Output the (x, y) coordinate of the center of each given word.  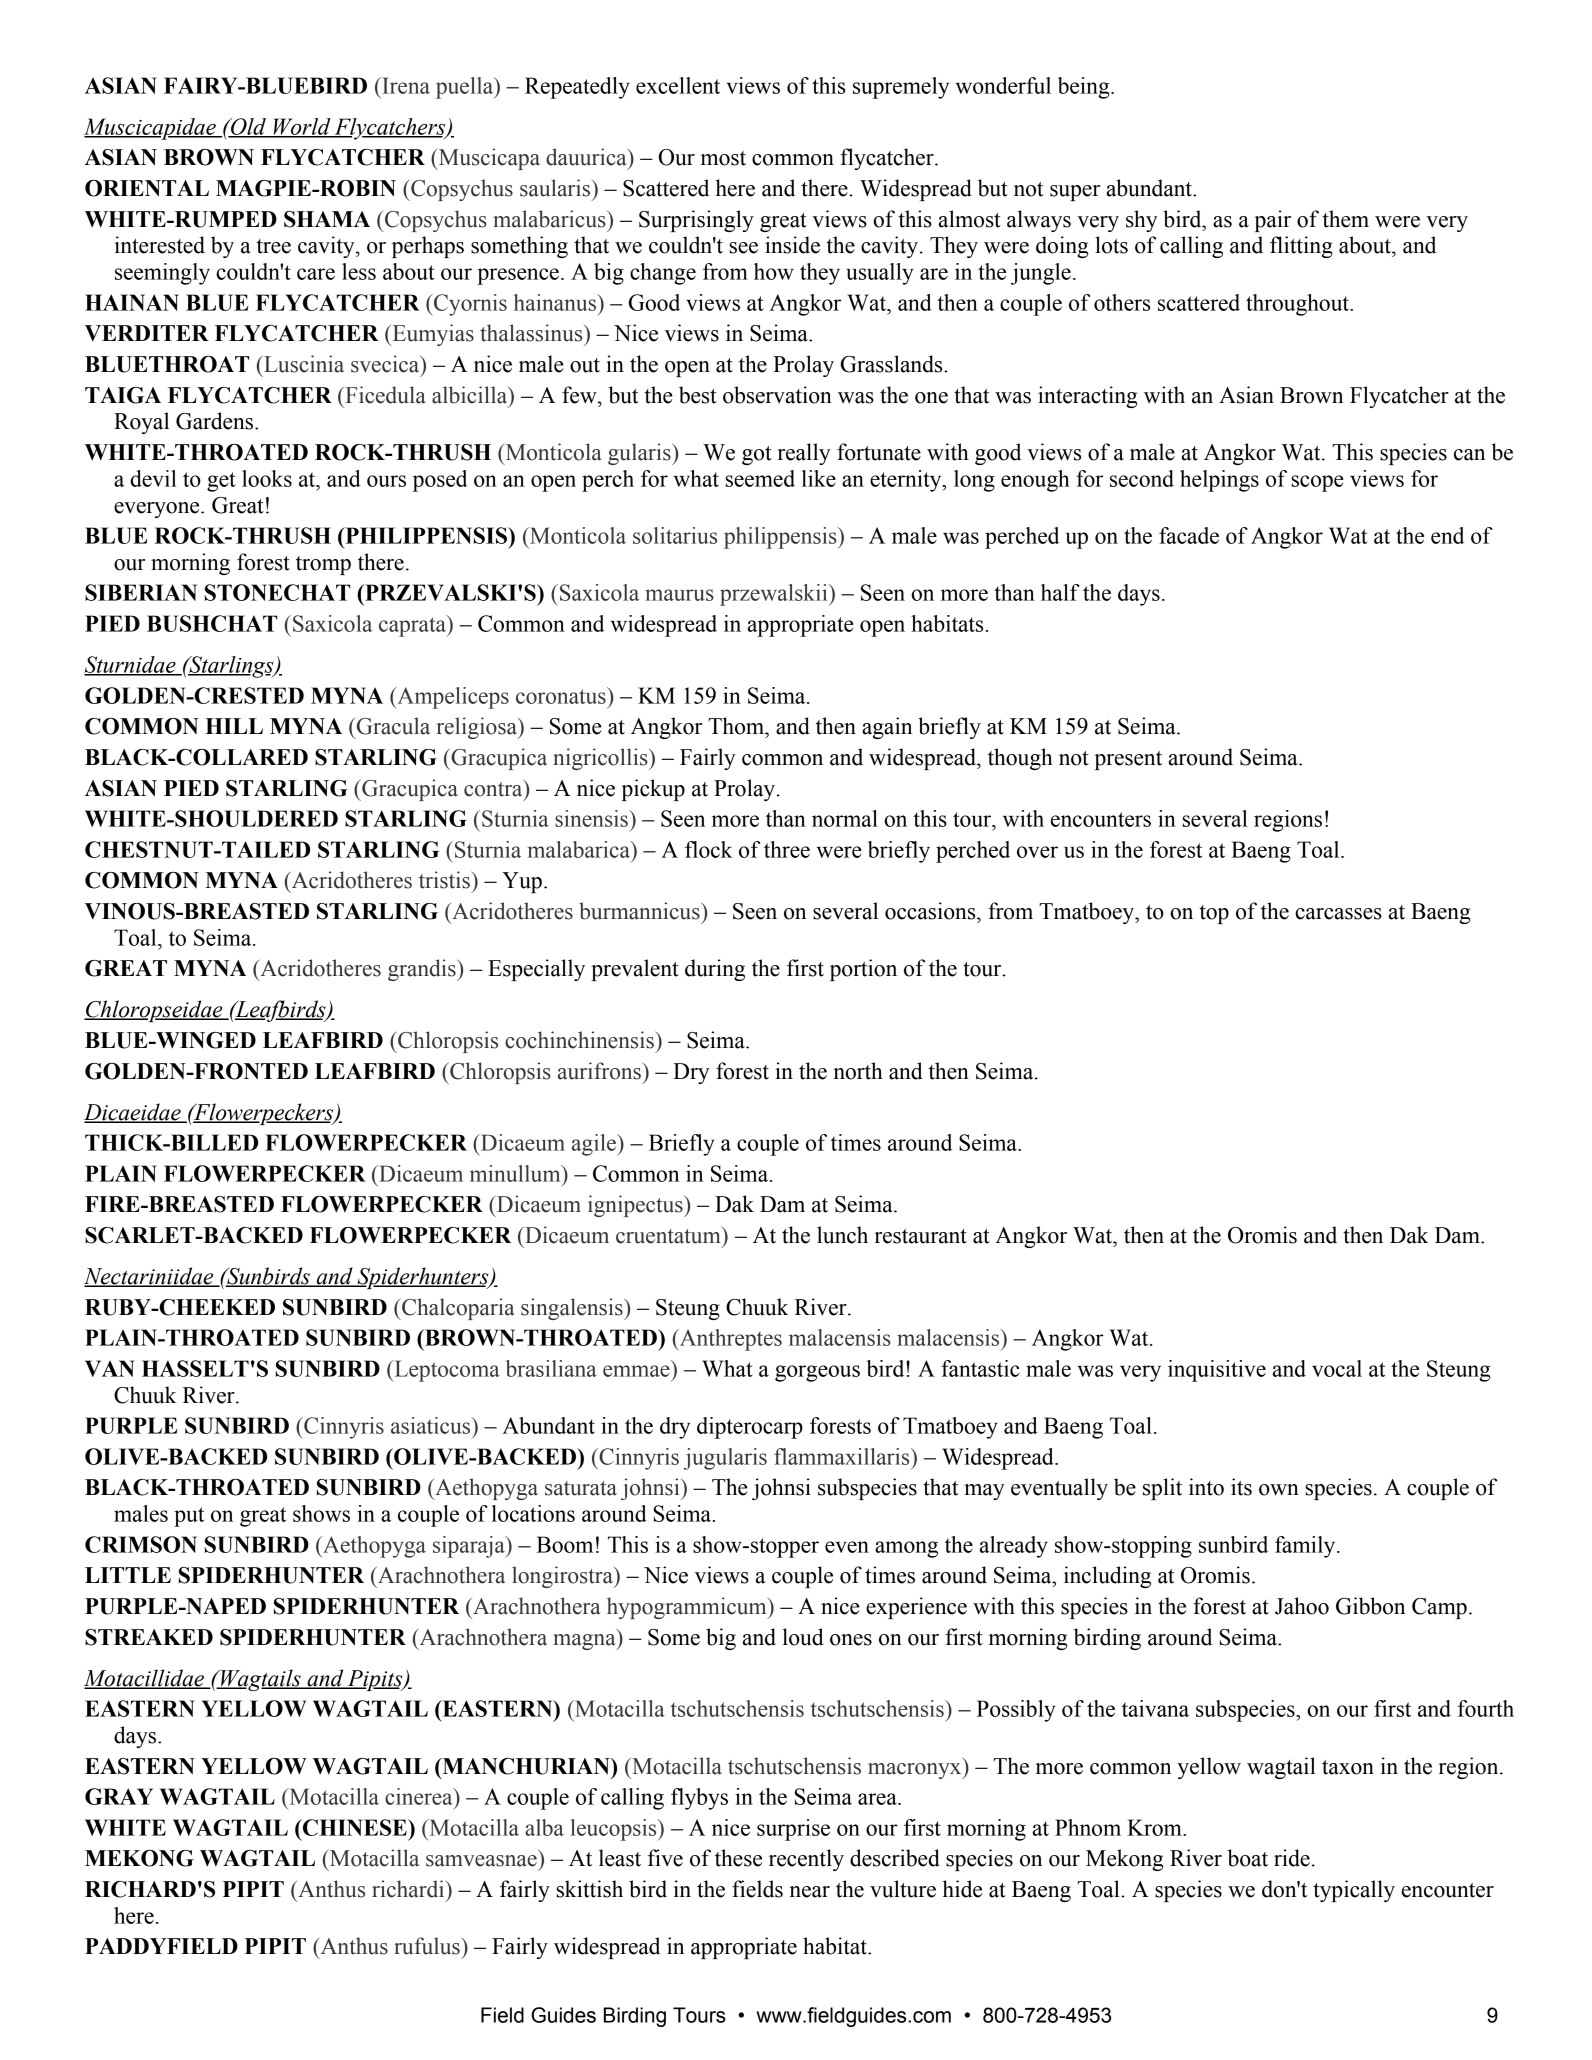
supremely (901, 88)
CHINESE (355, 1827)
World (302, 127)
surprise (793, 1830)
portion (863, 970)
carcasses (1338, 914)
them (1346, 219)
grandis (423, 970)
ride (1292, 1858)
